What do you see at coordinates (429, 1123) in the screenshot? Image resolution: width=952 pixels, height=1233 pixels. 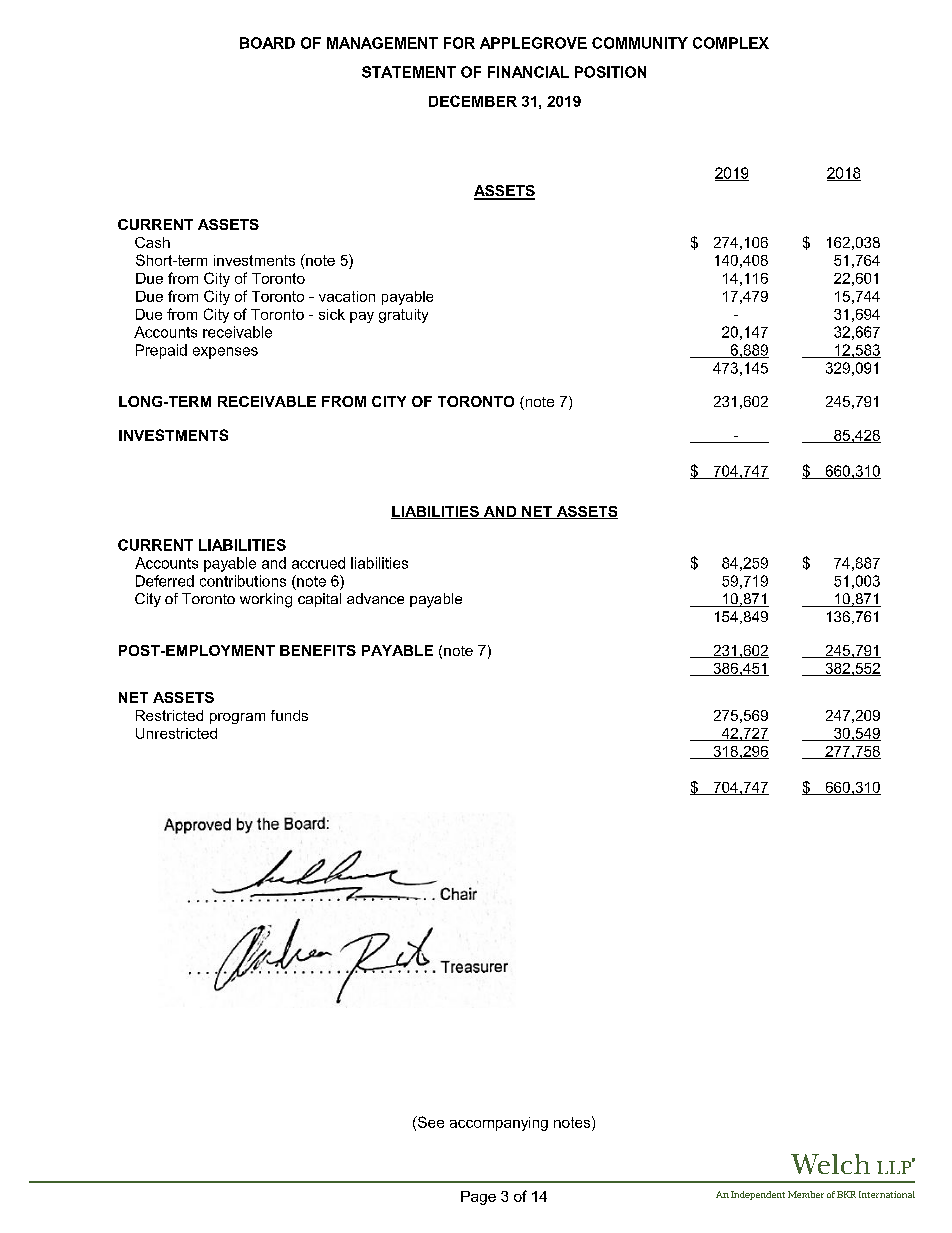 I see `See` at bounding box center [429, 1123].
